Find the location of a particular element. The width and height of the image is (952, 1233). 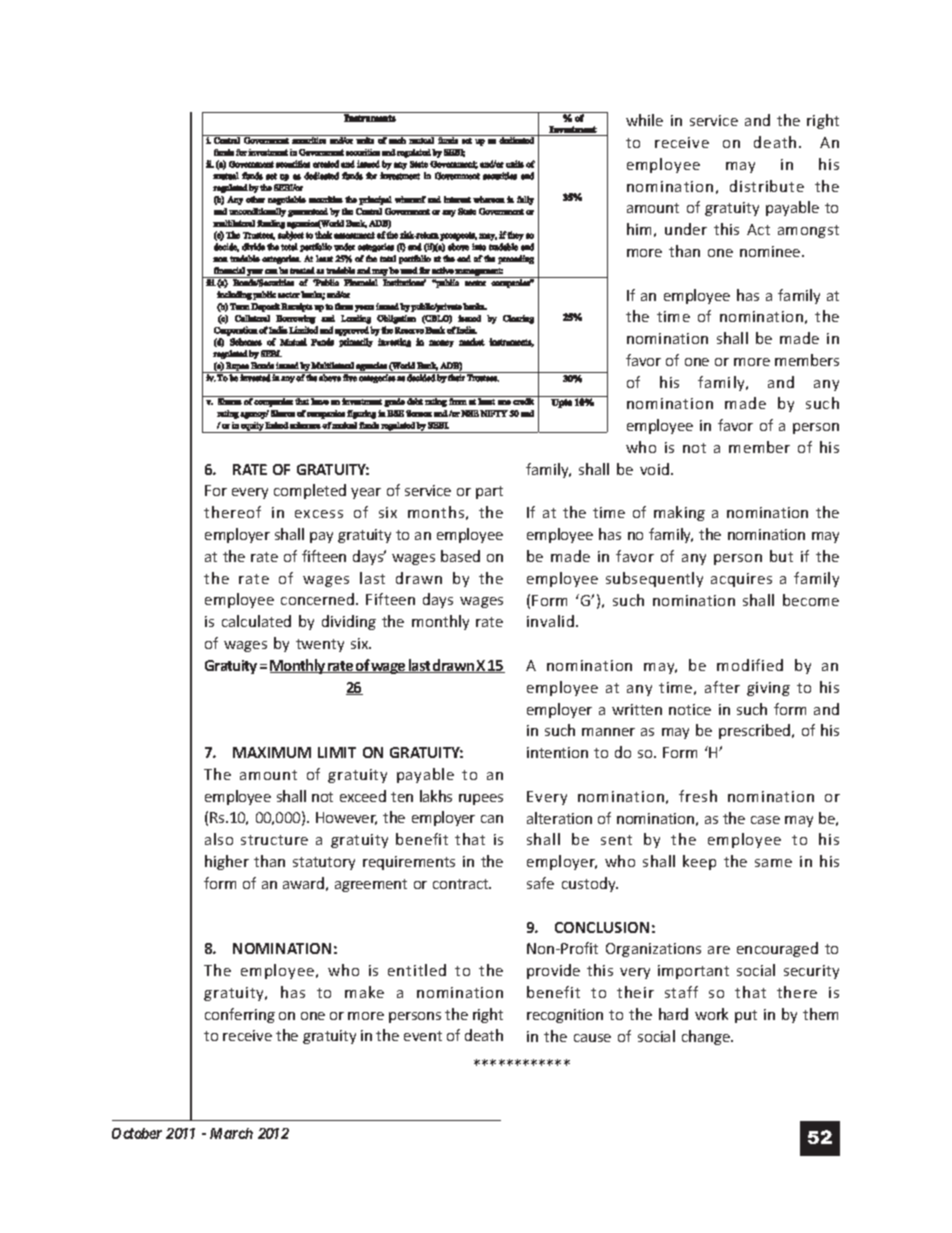

part is located at coordinates (489, 492).
